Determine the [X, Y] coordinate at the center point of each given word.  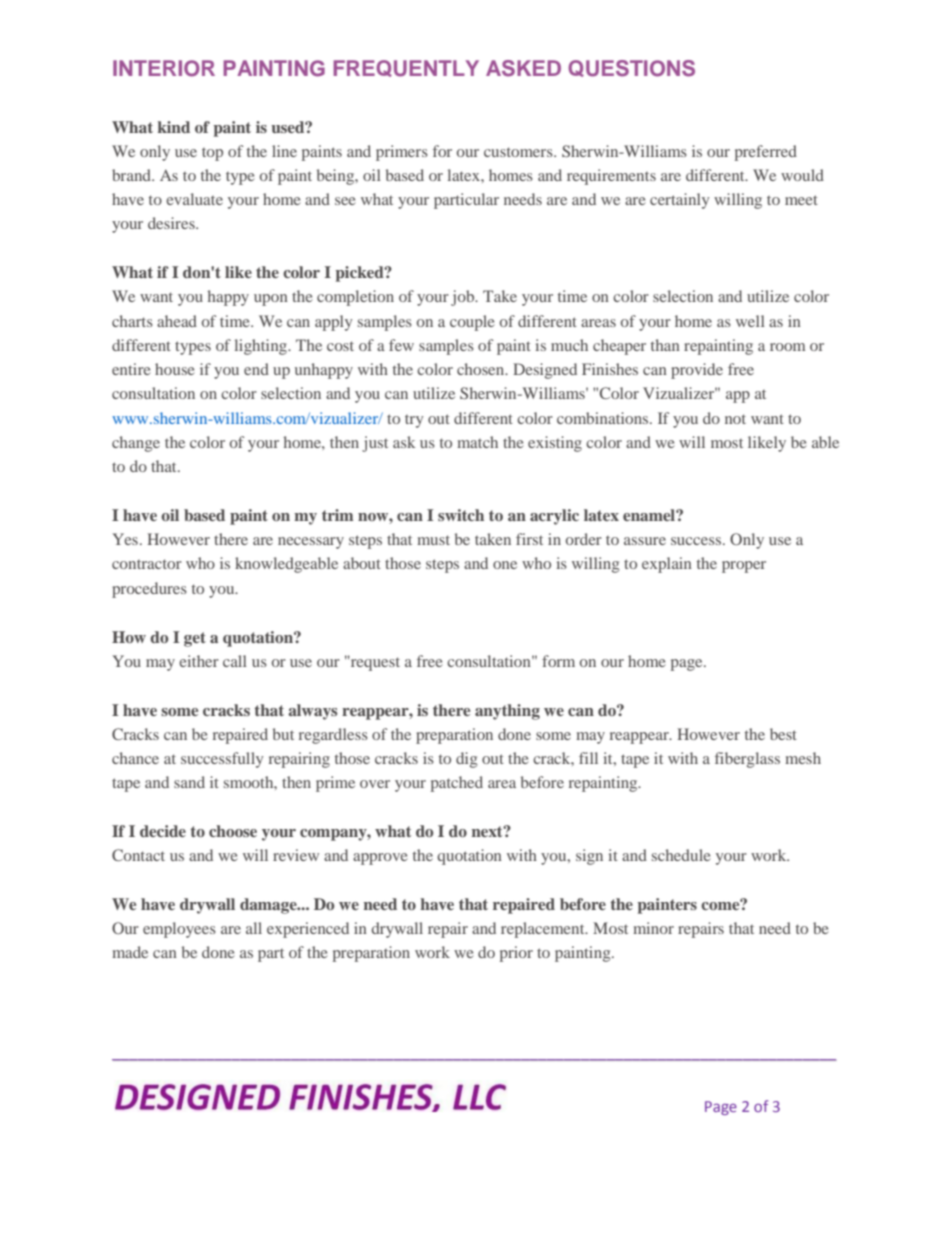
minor [653, 928]
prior [516, 954]
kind [174, 127]
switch [461, 515]
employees [179, 930]
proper [744, 567]
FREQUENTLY [406, 68]
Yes [125, 539]
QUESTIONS [631, 68]
